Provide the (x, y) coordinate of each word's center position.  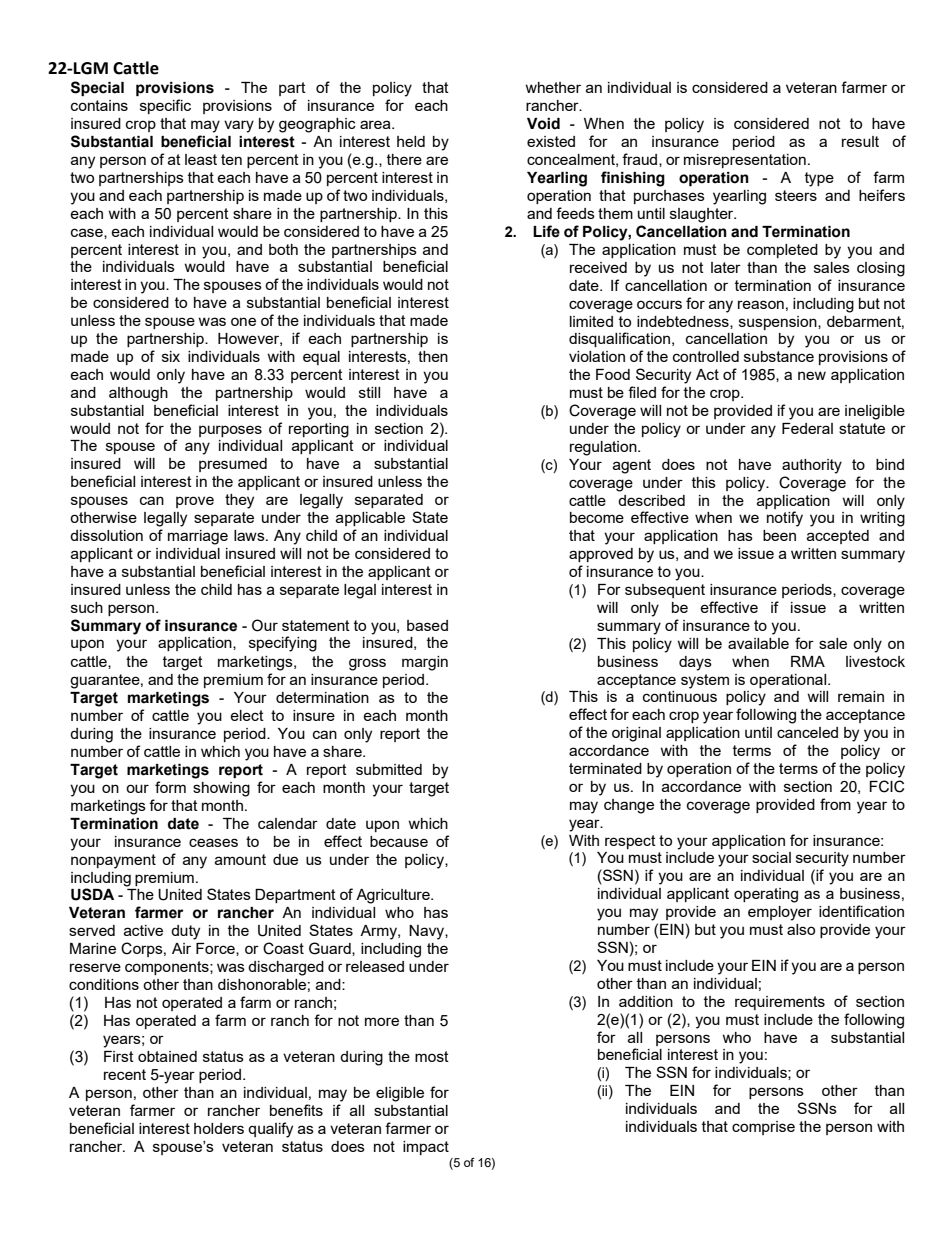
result (860, 141)
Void (543, 124)
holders (219, 1128)
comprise (763, 1128)
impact (426, 1148)
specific (165, 106)
